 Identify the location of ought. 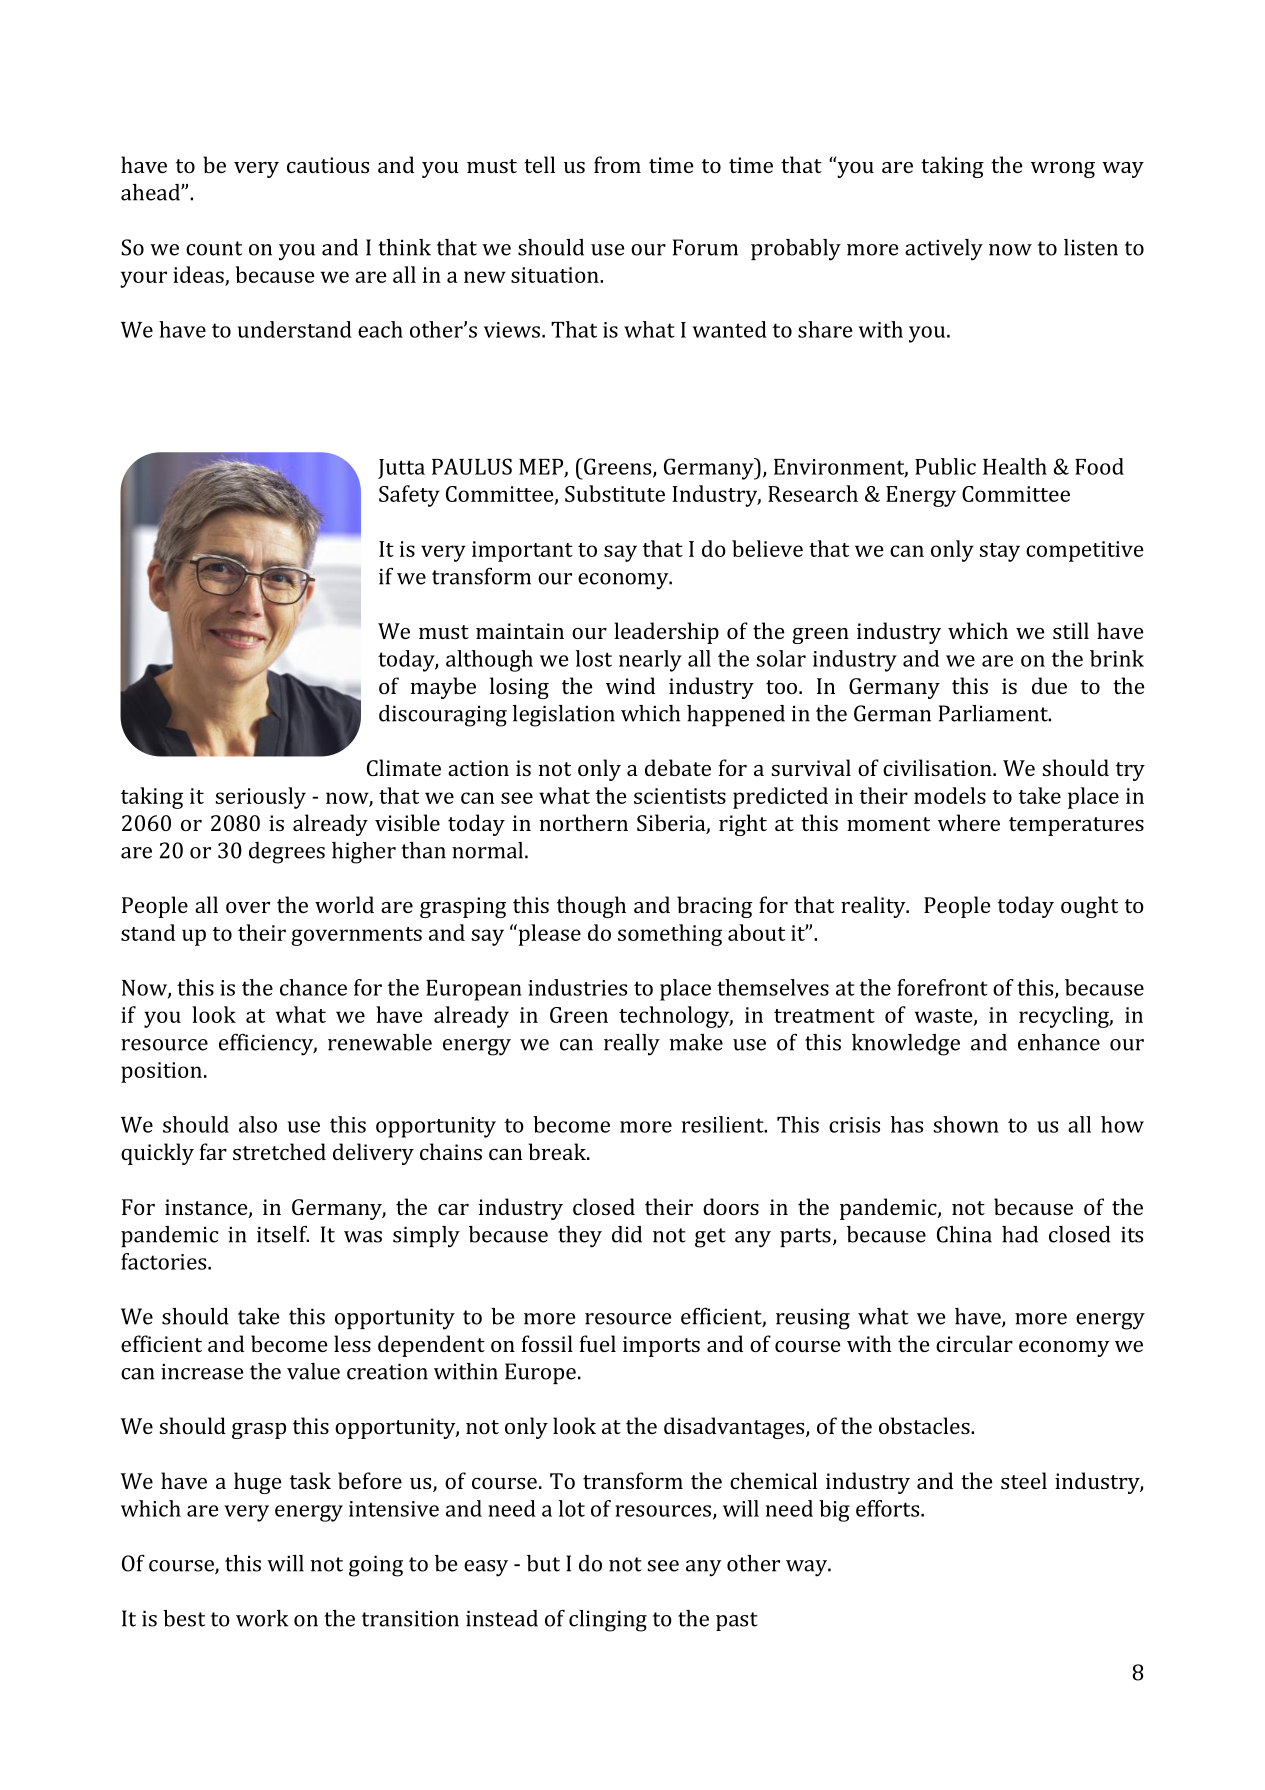
(1089, 907).
